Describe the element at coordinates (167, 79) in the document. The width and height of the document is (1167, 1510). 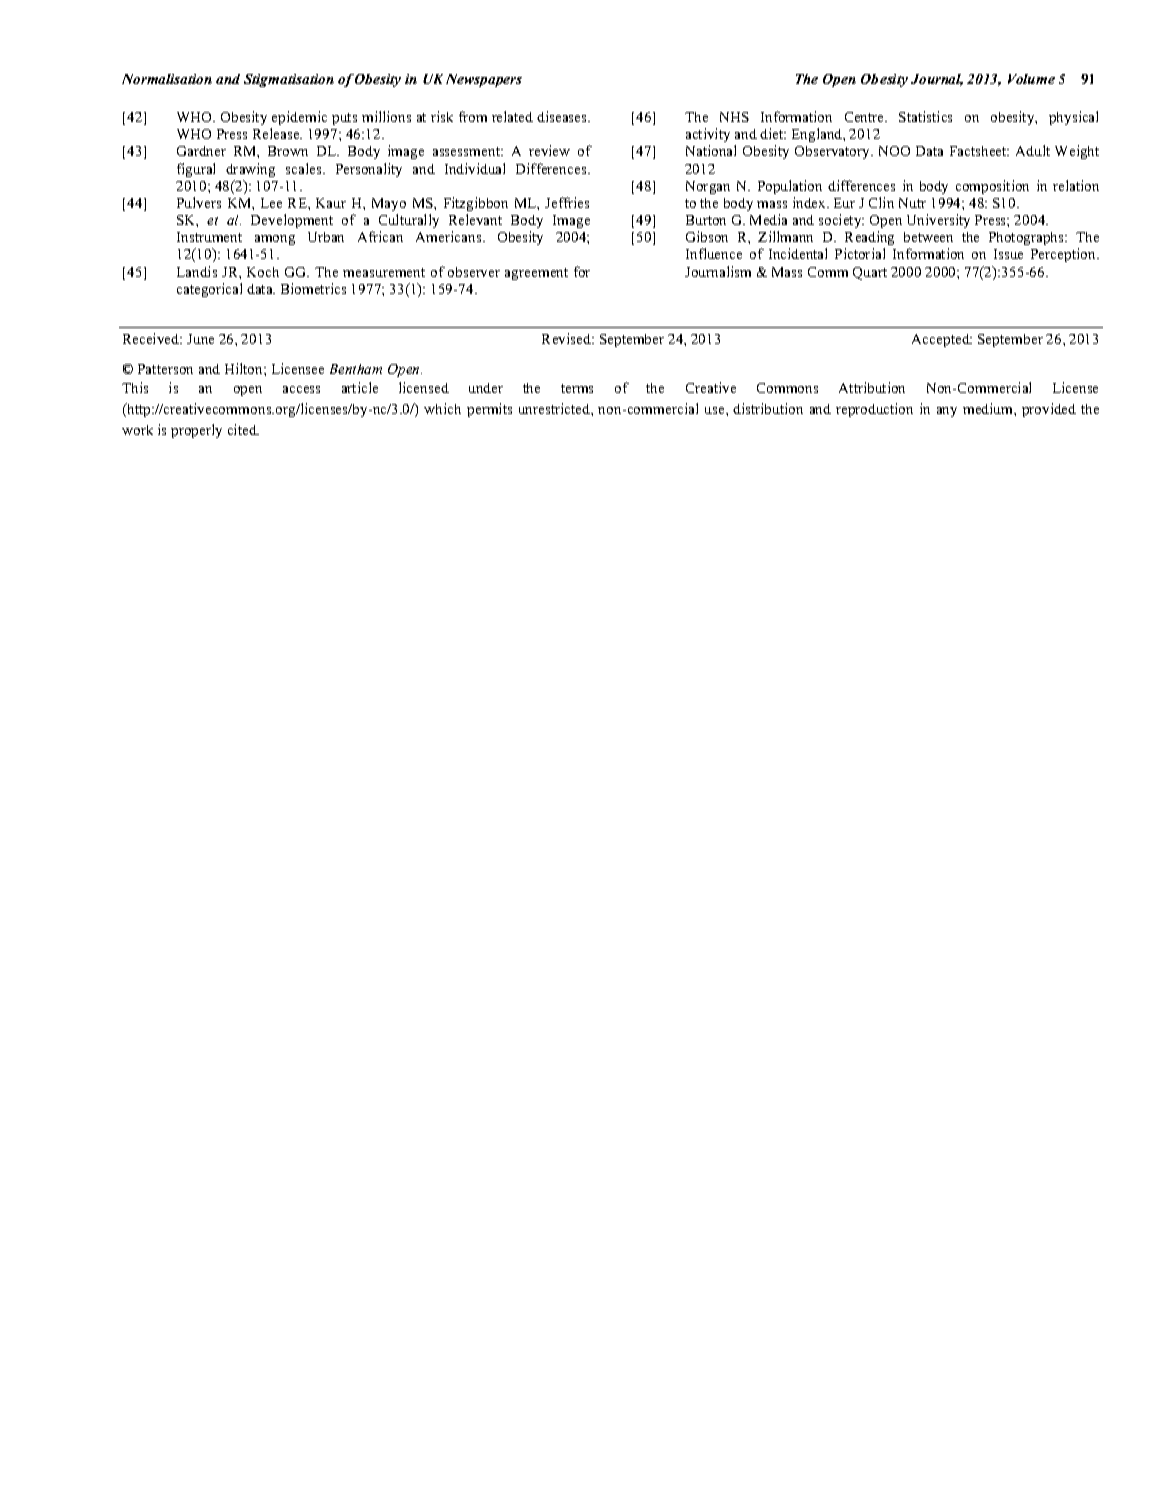
I see `Normalisation` at that location.
